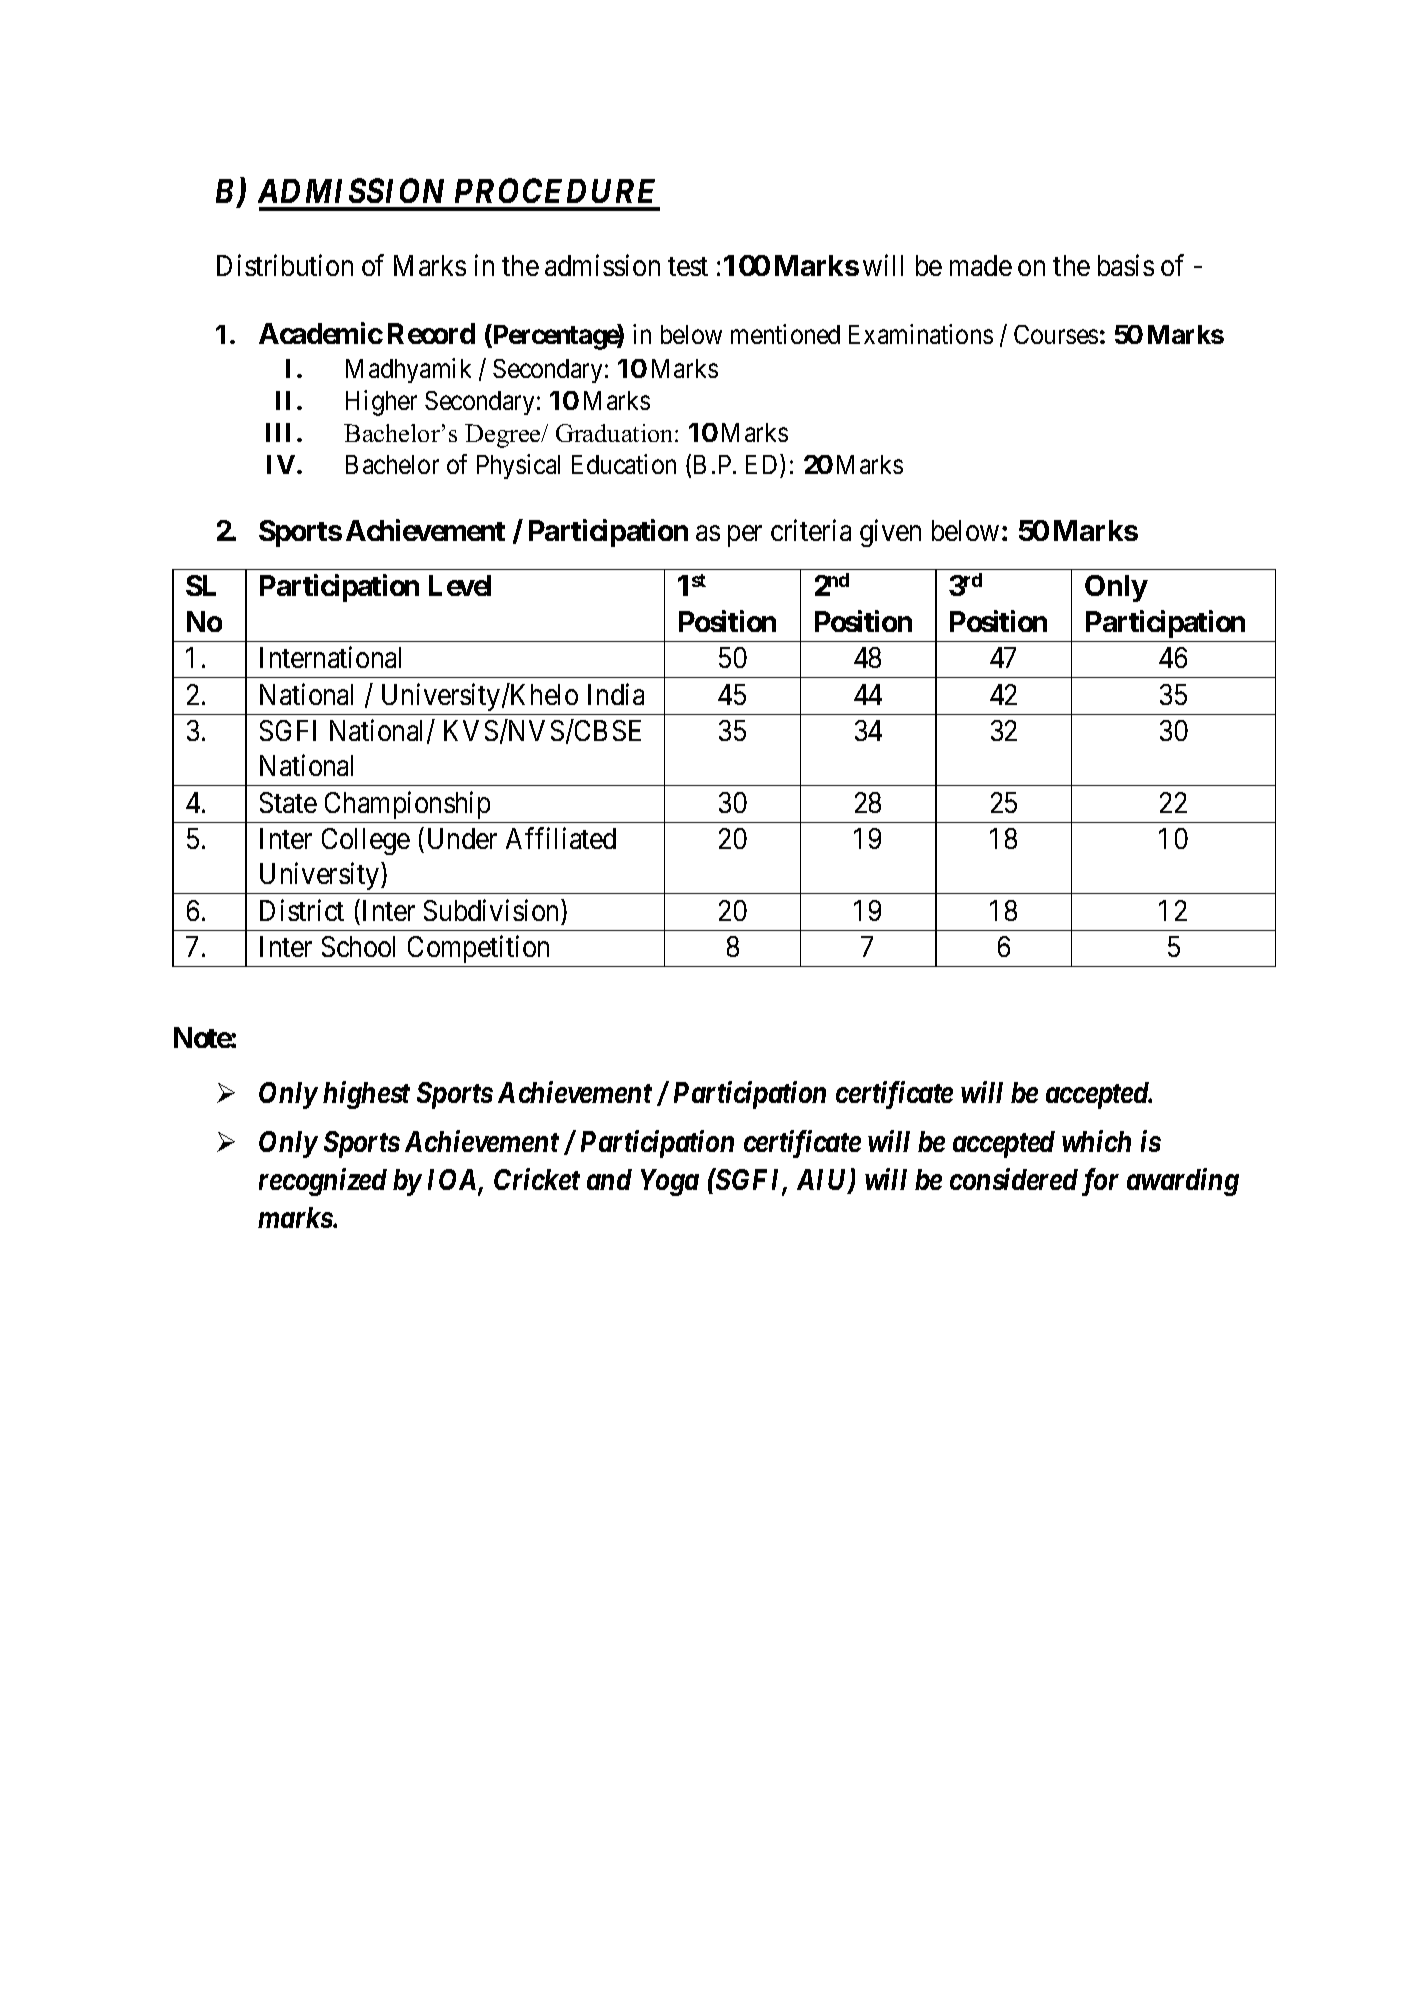 This screenshot has width=1425, height=2015. What do you see at coordinates (616, 694) in the screenshot?
I see `India` at bounding box center [616, 694].
